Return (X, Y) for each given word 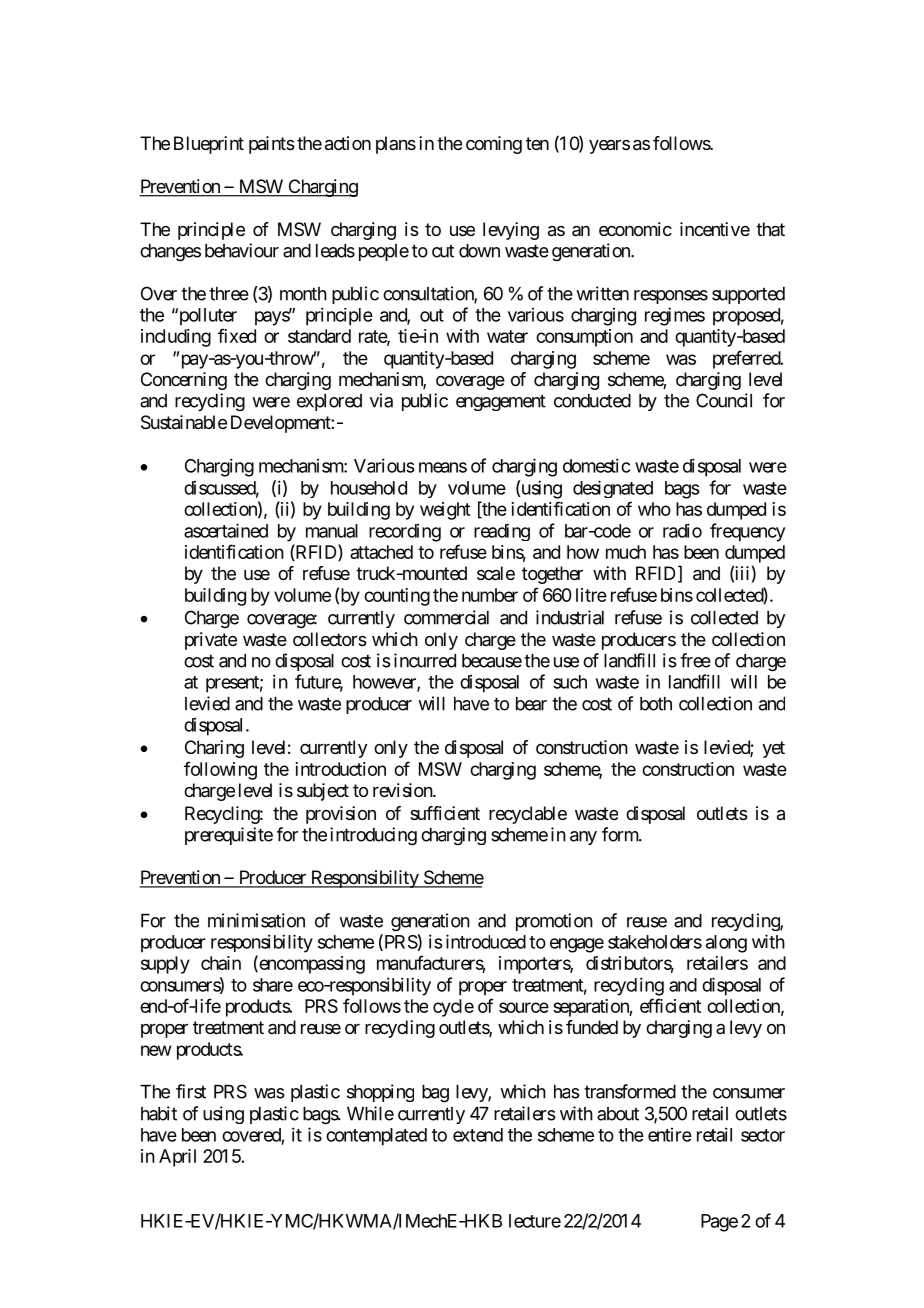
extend (478, 1135)
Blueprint (209, 145)
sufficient (445, 813)
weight (445, 511)
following (220, 770)
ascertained (226, 530)
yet (773, 749)
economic (635, 229)
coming (494, 145)
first (191, 1091)
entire (670, 1135)
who (654, 509)
